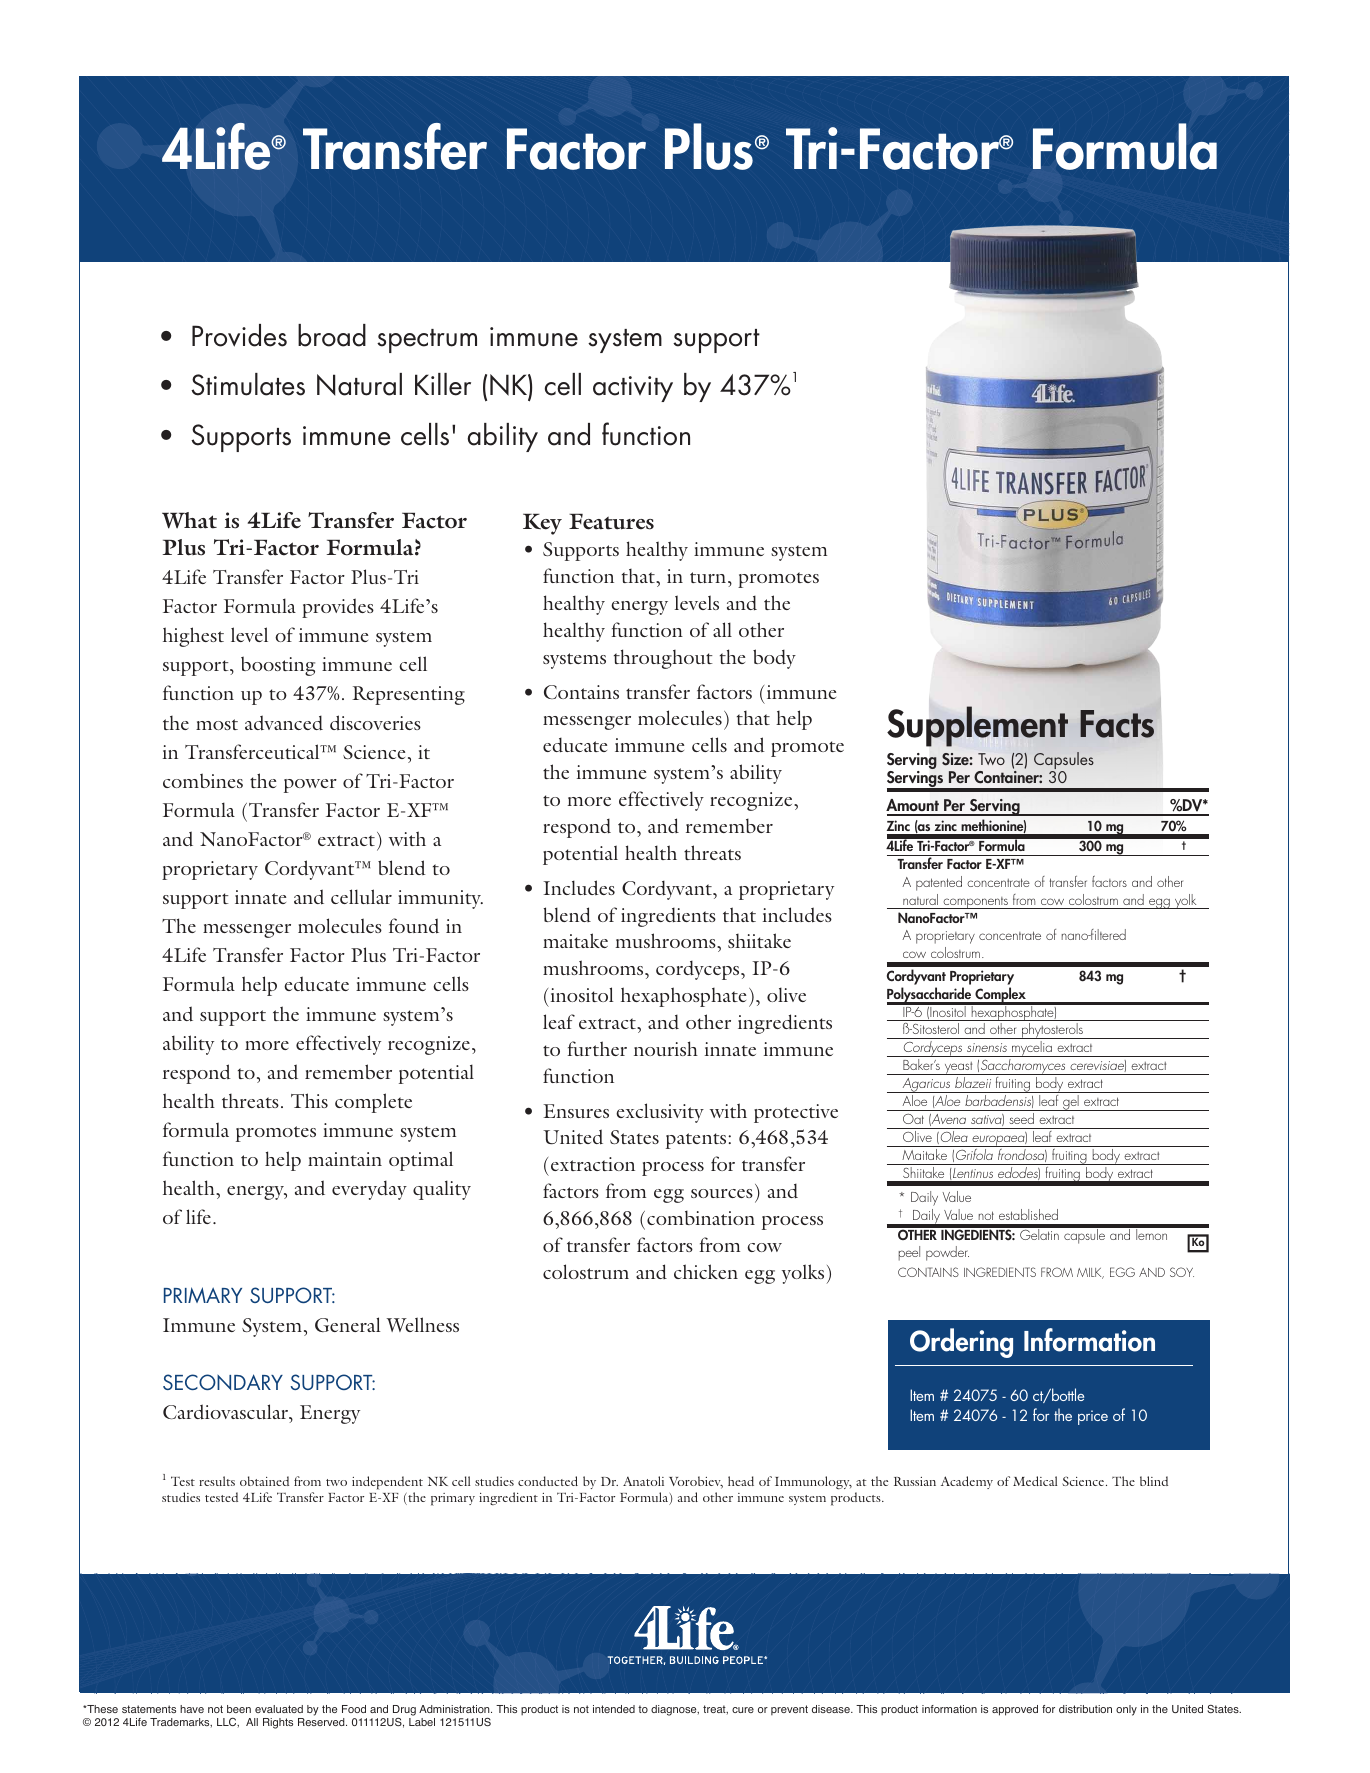 This image has width=1370, height=1773. I want to click on power, so click(310, 786).
